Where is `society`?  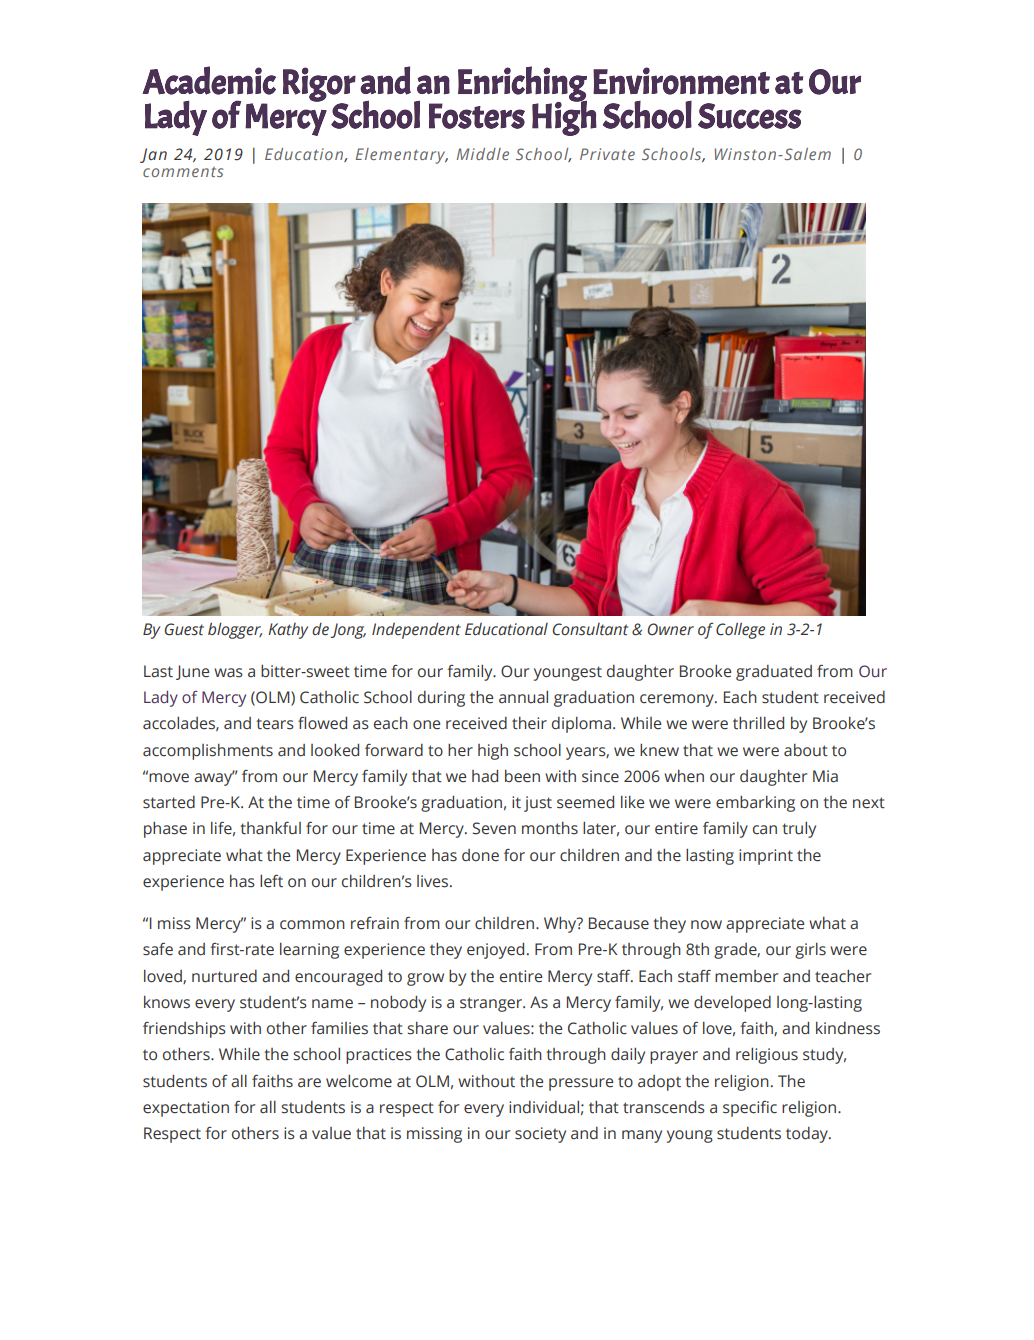 society is located at coordinates (540, 1135).
